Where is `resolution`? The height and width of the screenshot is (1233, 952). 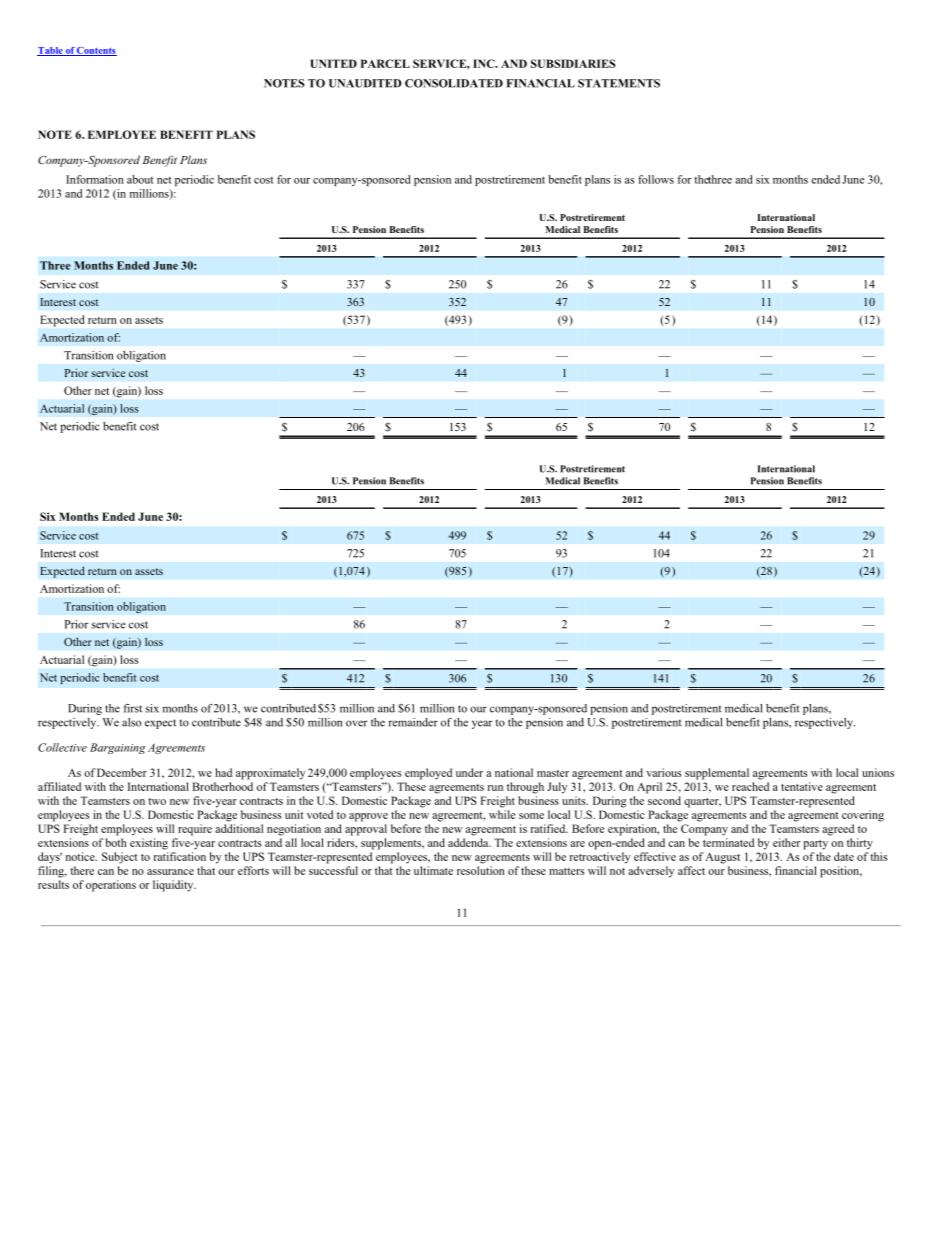
resolution is located at coordinates (481, 870).
